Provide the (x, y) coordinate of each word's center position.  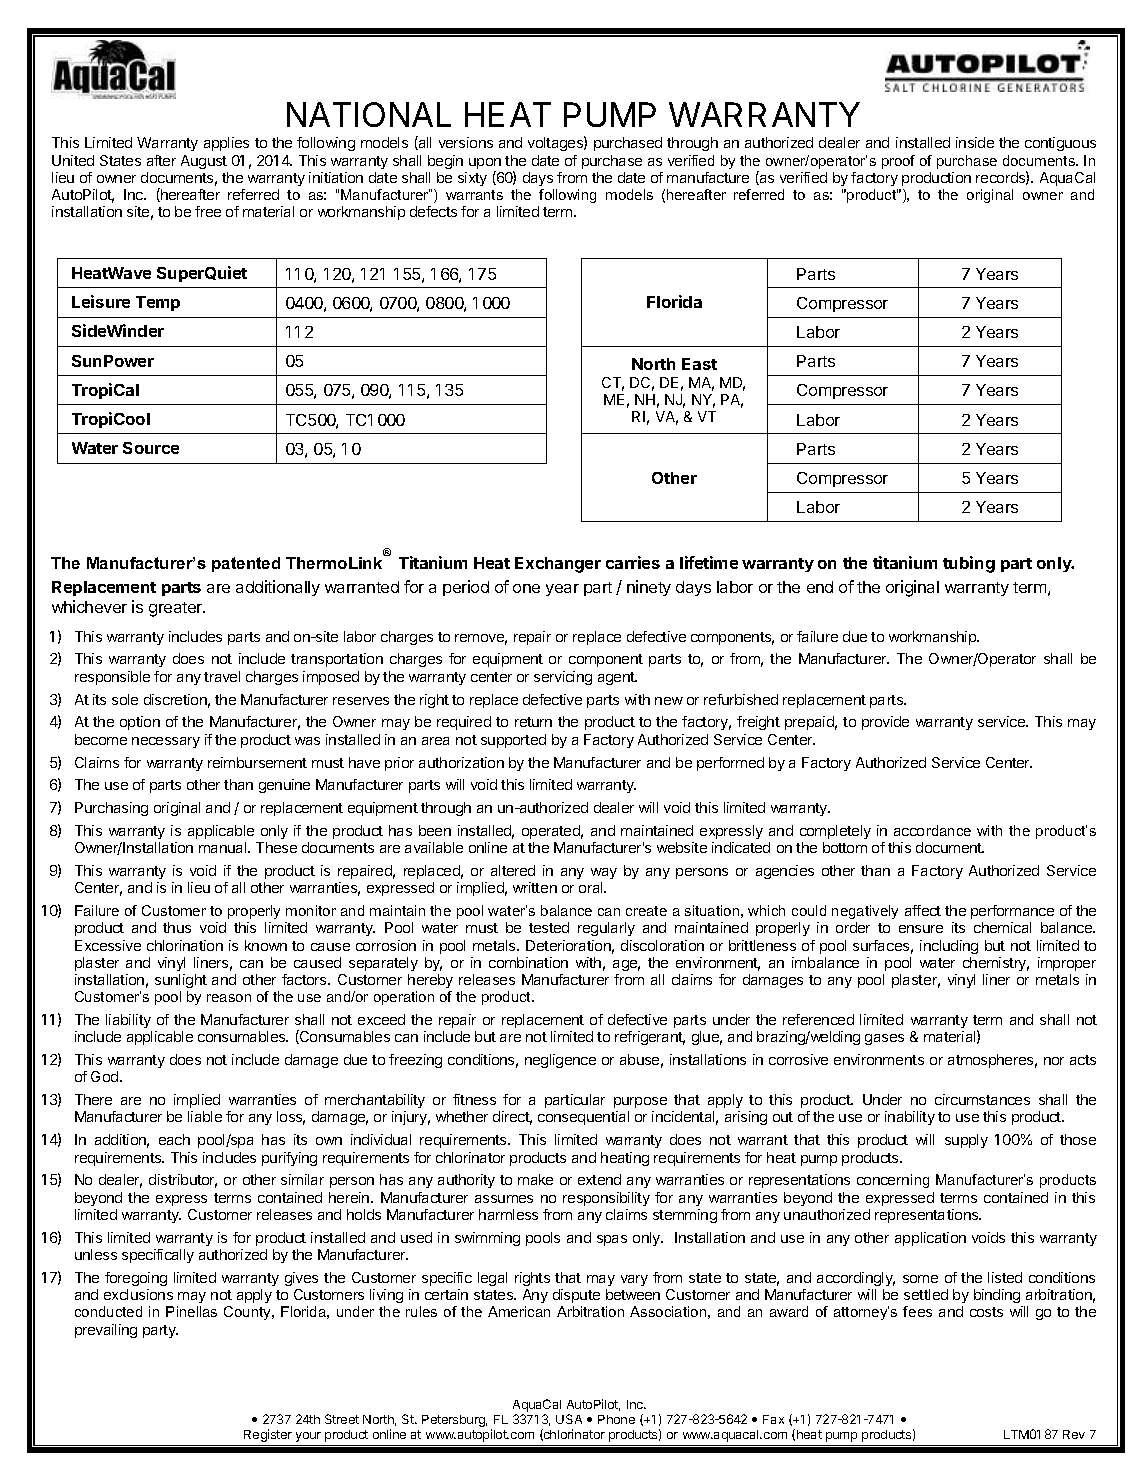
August (204, 162)
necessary (166, 742)
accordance (932, 830)
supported (513, 741)
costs (986, 1312)
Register (268, 1435)
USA (569, 1419)
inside (975, 142)
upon (485, 165)
